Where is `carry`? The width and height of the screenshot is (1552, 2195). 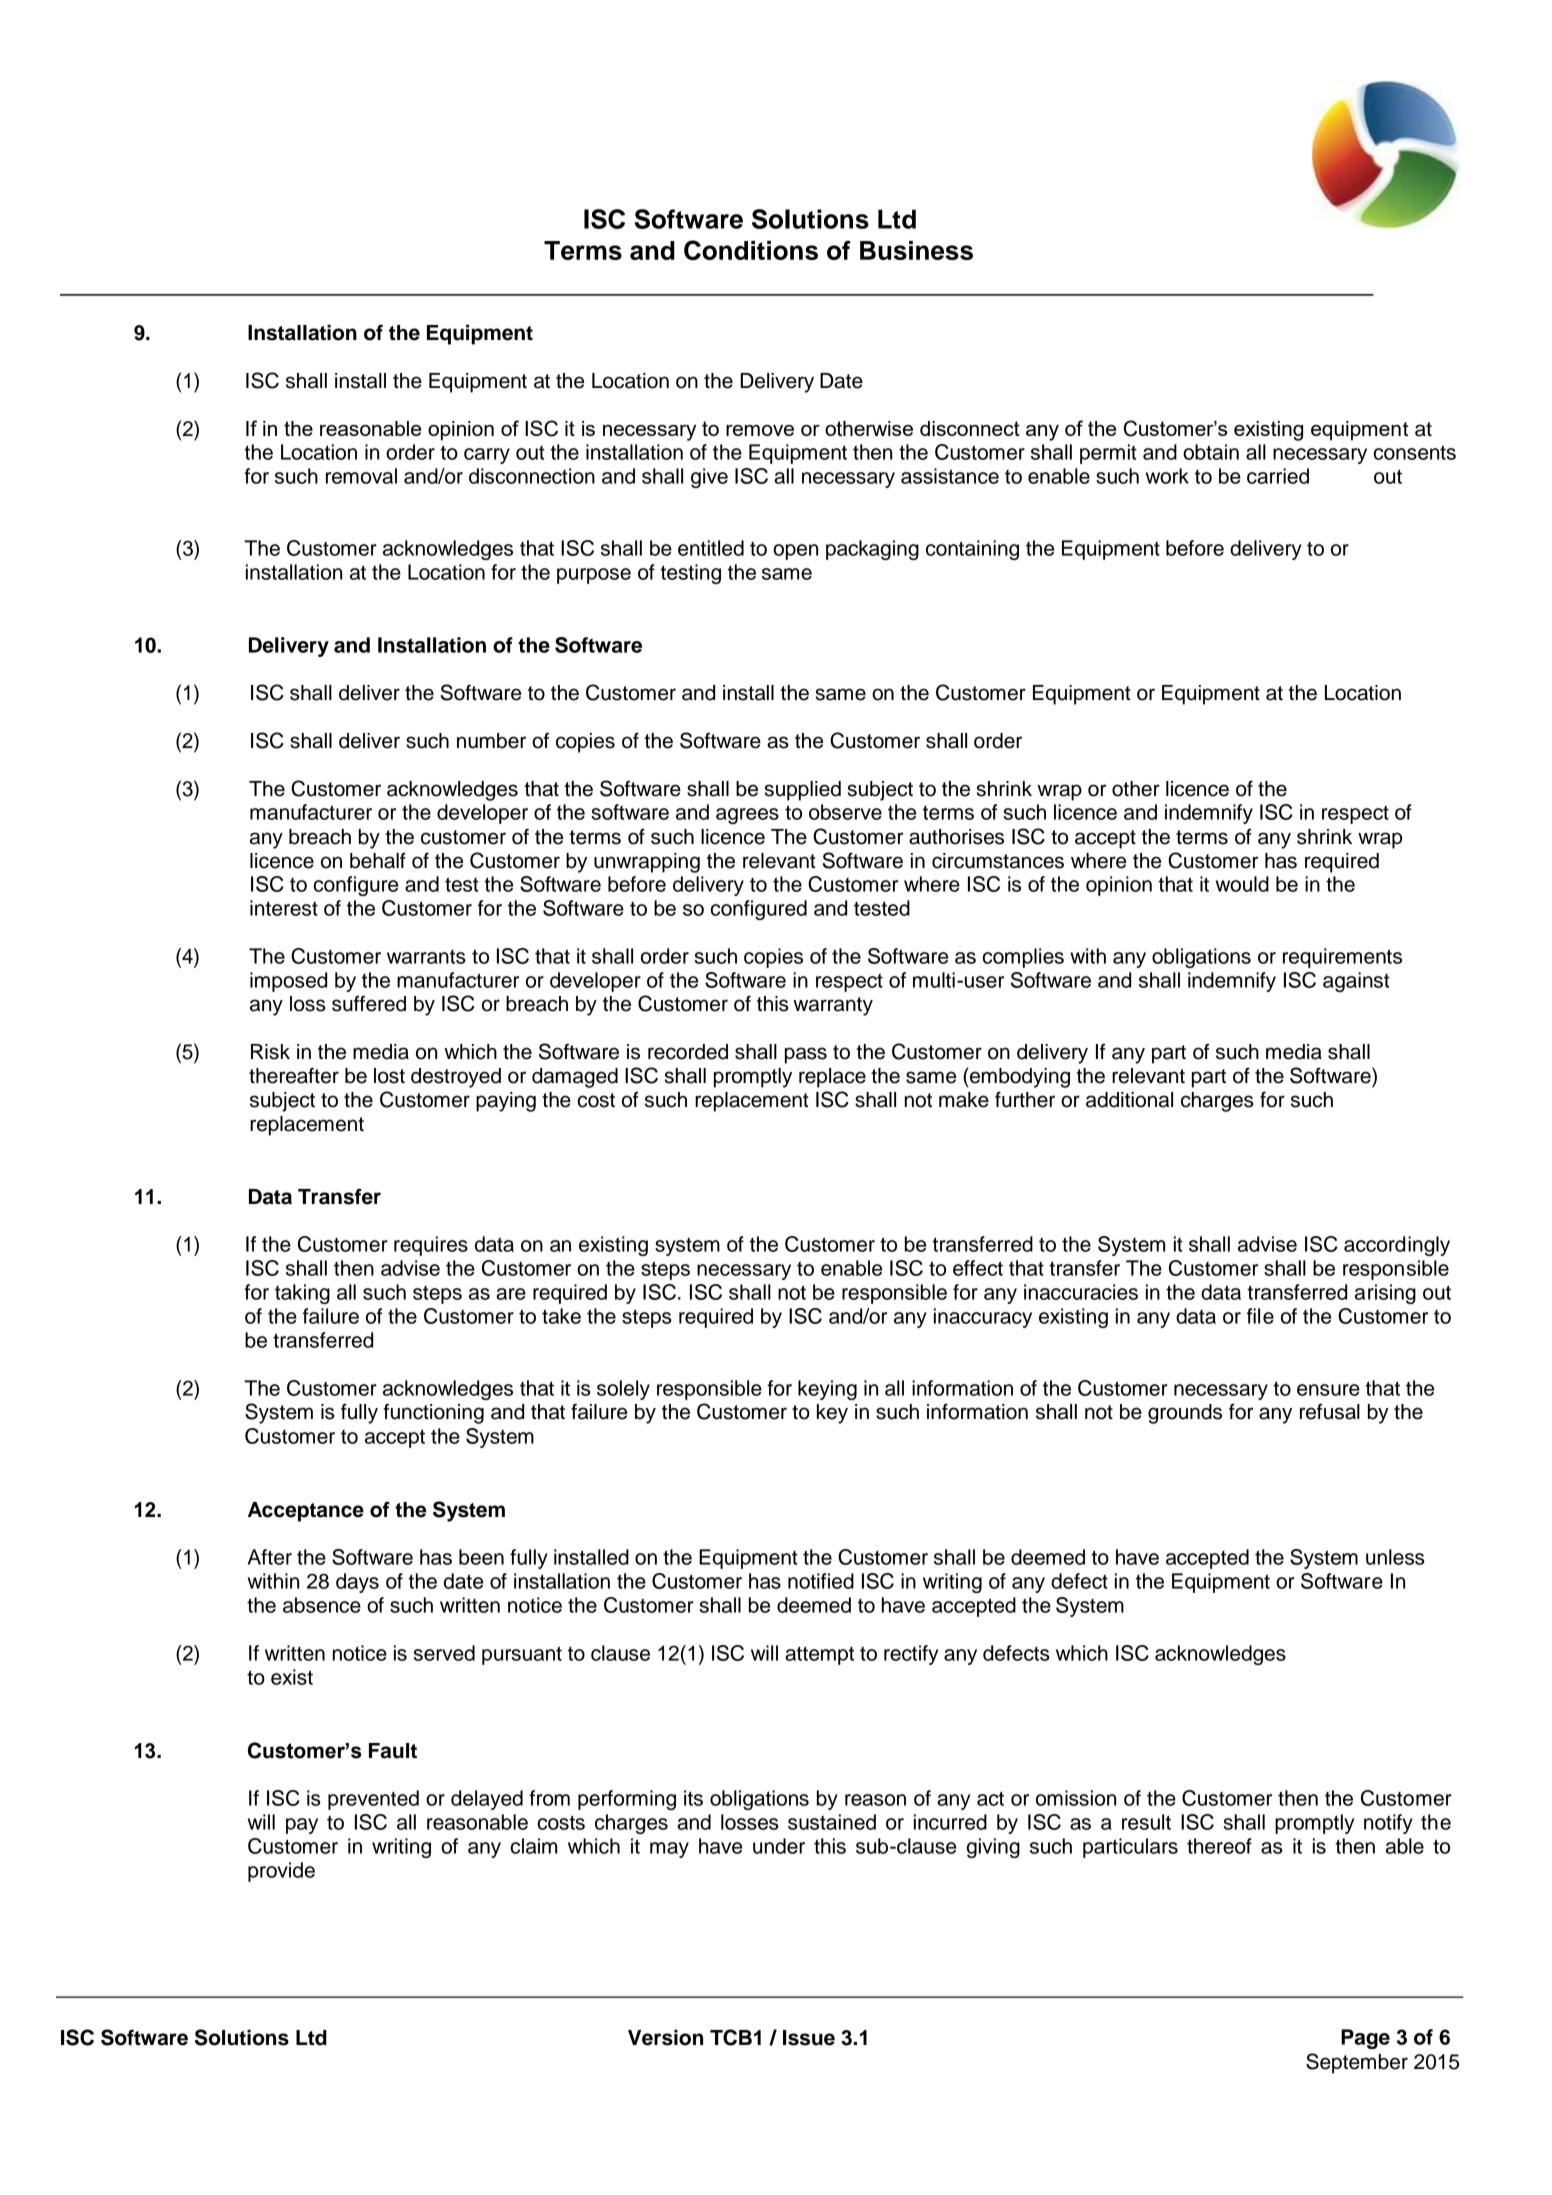 carry is located at coordinates (487, 456).
